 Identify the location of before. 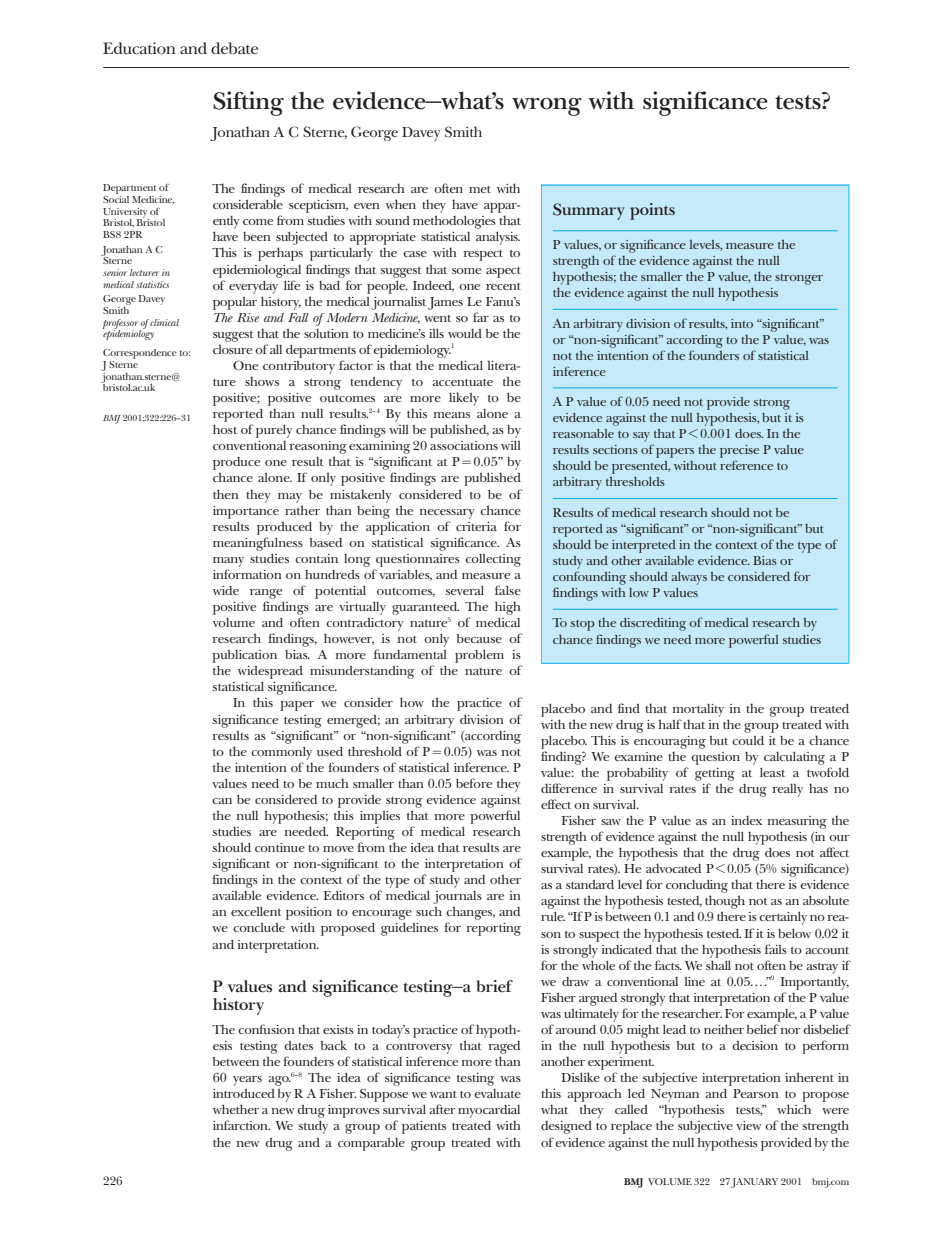
(474, 783).
